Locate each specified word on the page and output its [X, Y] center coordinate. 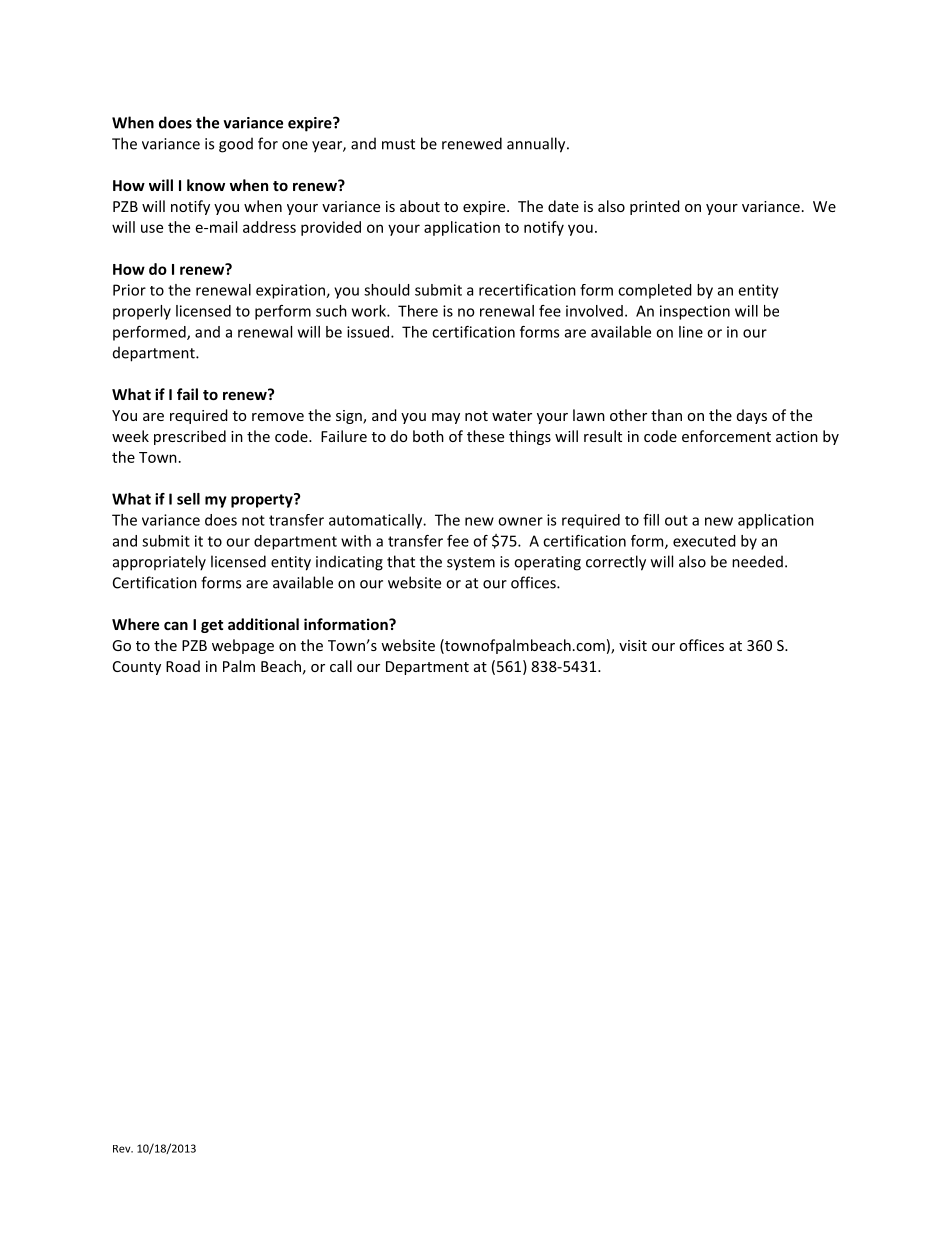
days [752, 416]
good [236, 145]
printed [655, 207]
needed [757, 561]
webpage [243, 646]
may [446, 418]
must [398, 144]
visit [633, 645]
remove [278, 417]
